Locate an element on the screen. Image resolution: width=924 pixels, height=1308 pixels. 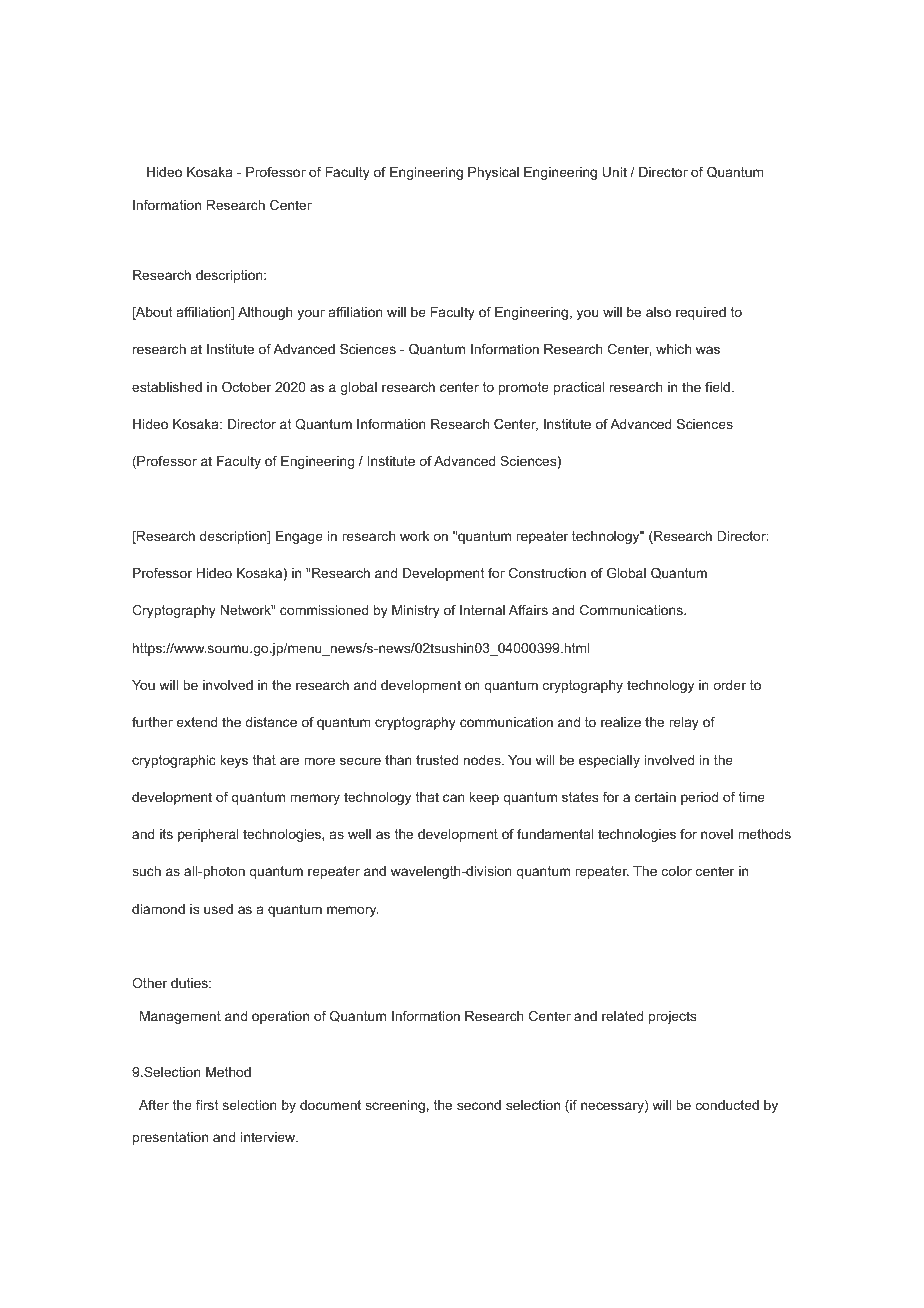
Unit is located at coordinates (615, 172).
